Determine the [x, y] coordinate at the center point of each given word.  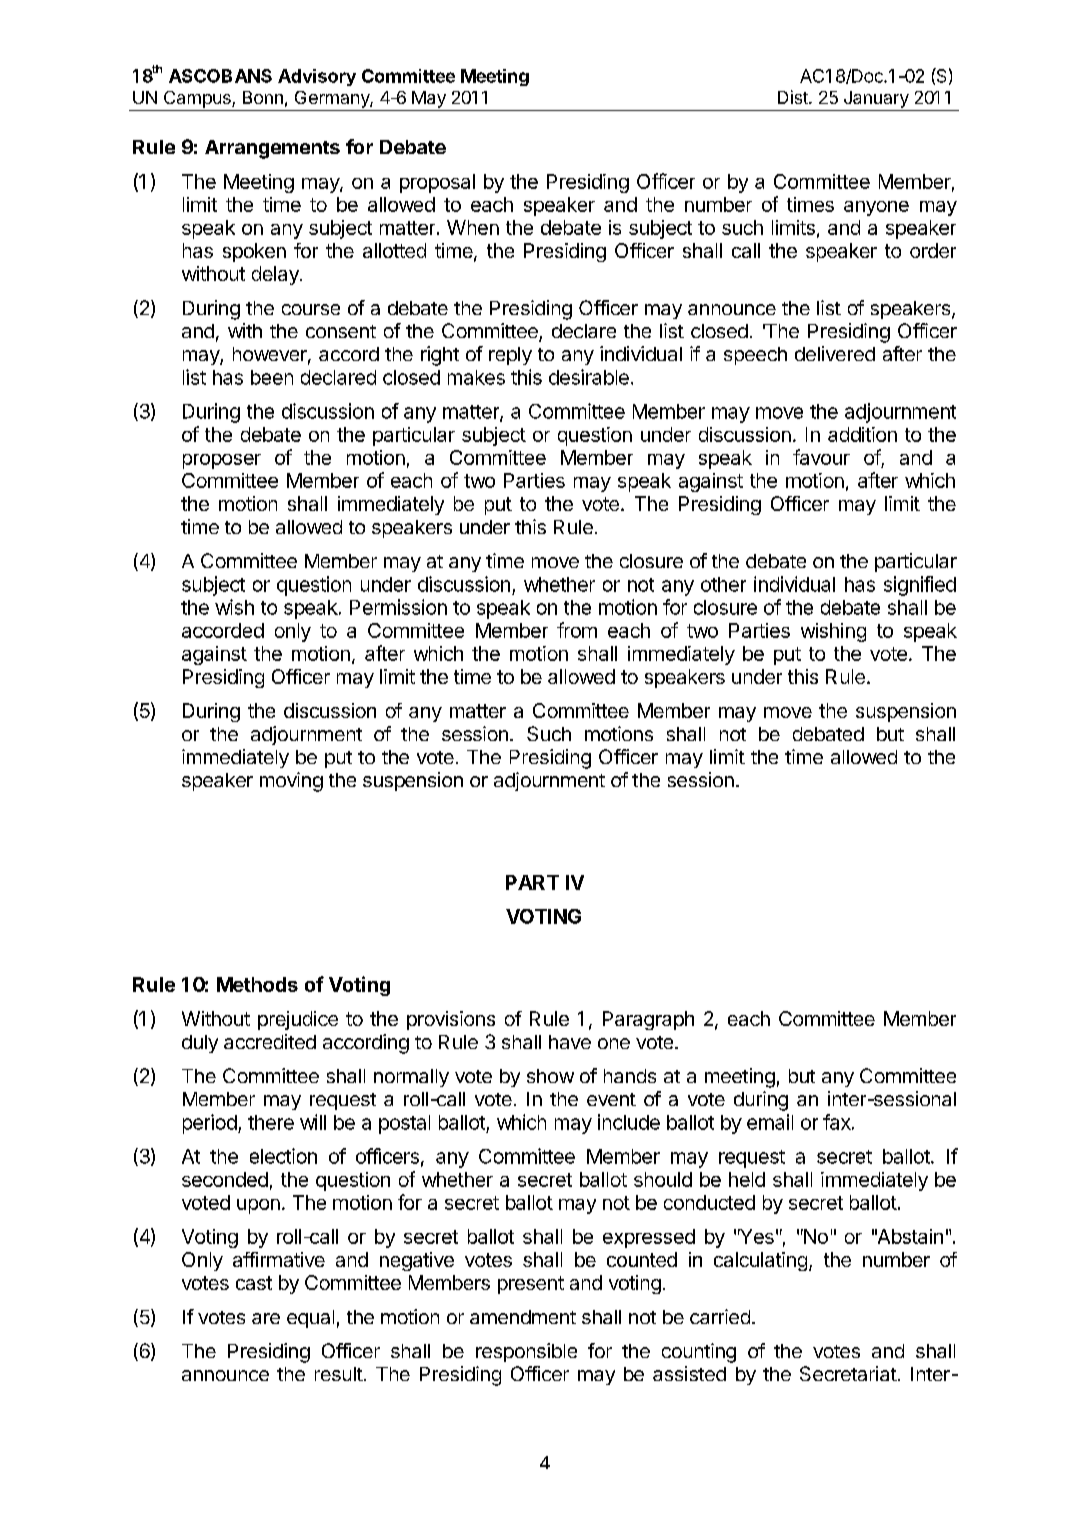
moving [291, 782]
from [577, 630]
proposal [437, 183]
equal [310, 1319]
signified [920, 586]
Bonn [263, 97]
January [876, 99]
